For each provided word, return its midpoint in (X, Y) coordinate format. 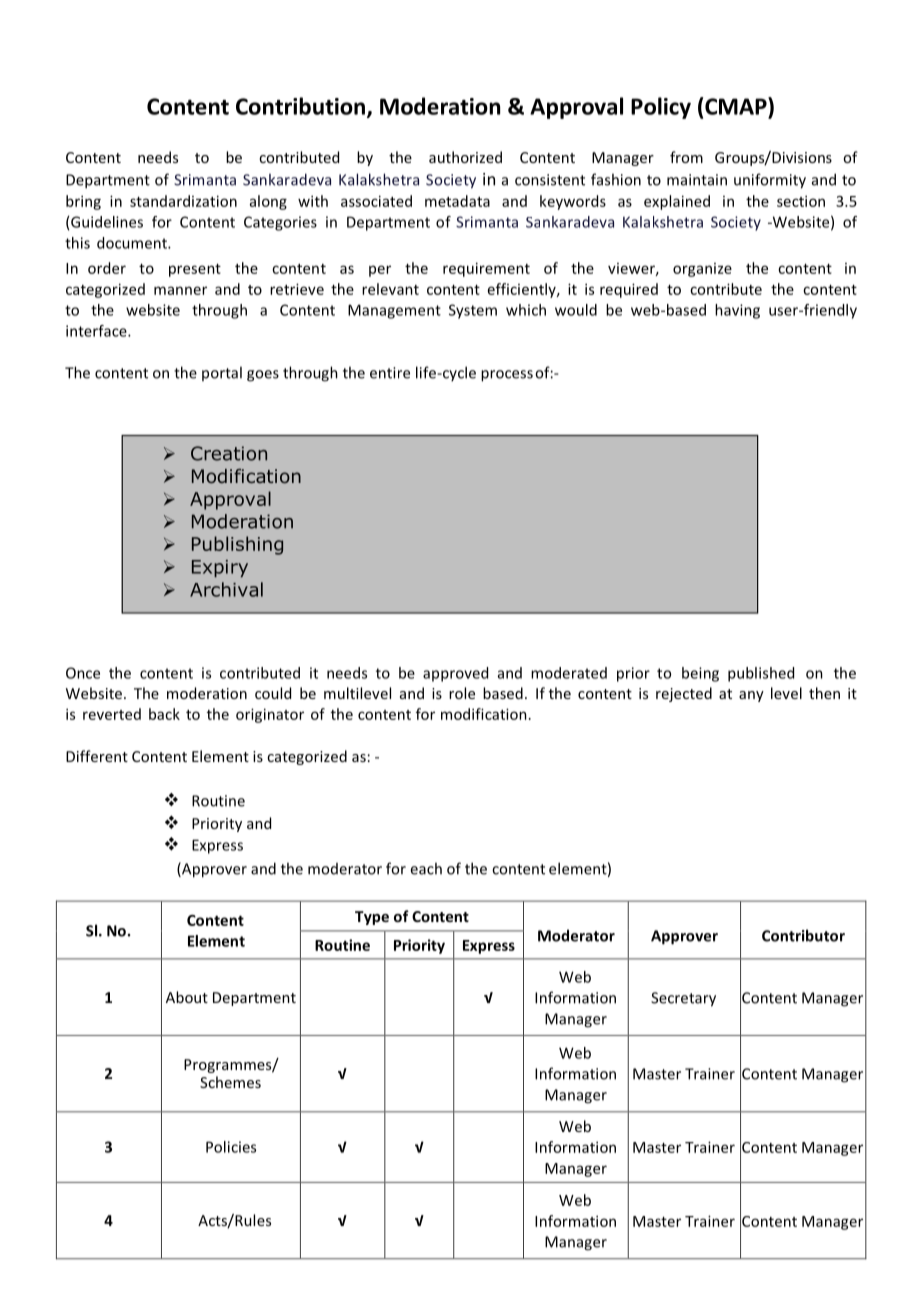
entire (390, 373)
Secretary (683, 999)
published (761, 674)
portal (222, 373)
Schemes (230, 1082)
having (737, 311)
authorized (465, 157)
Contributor (803, 935)
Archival (226, 589)
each (426, 868)
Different (97, 756)
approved (455, 674)
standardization (183, 201)
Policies (231, 1147)
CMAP (737, 106)
